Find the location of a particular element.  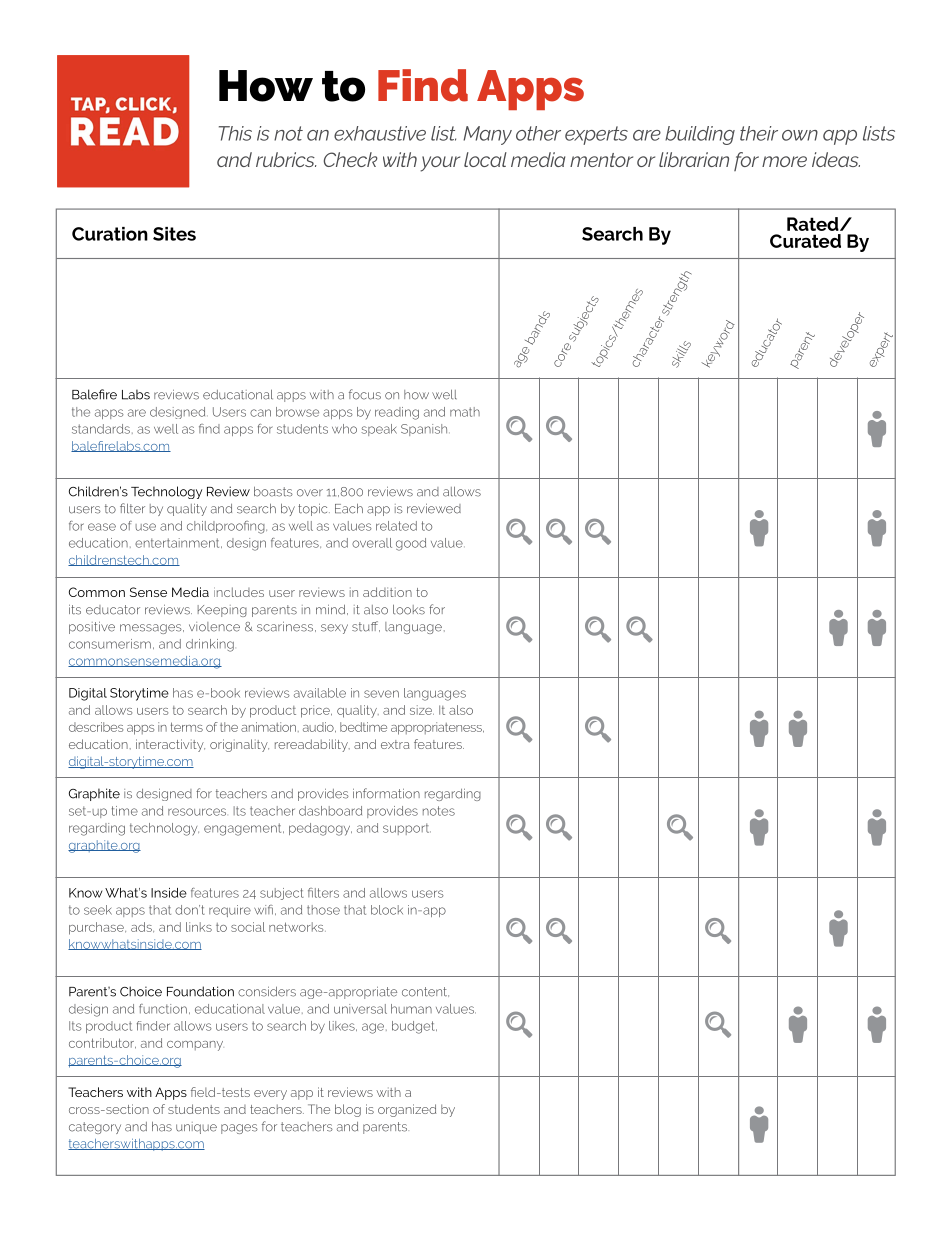

This is located at coordinates (235, 133).
